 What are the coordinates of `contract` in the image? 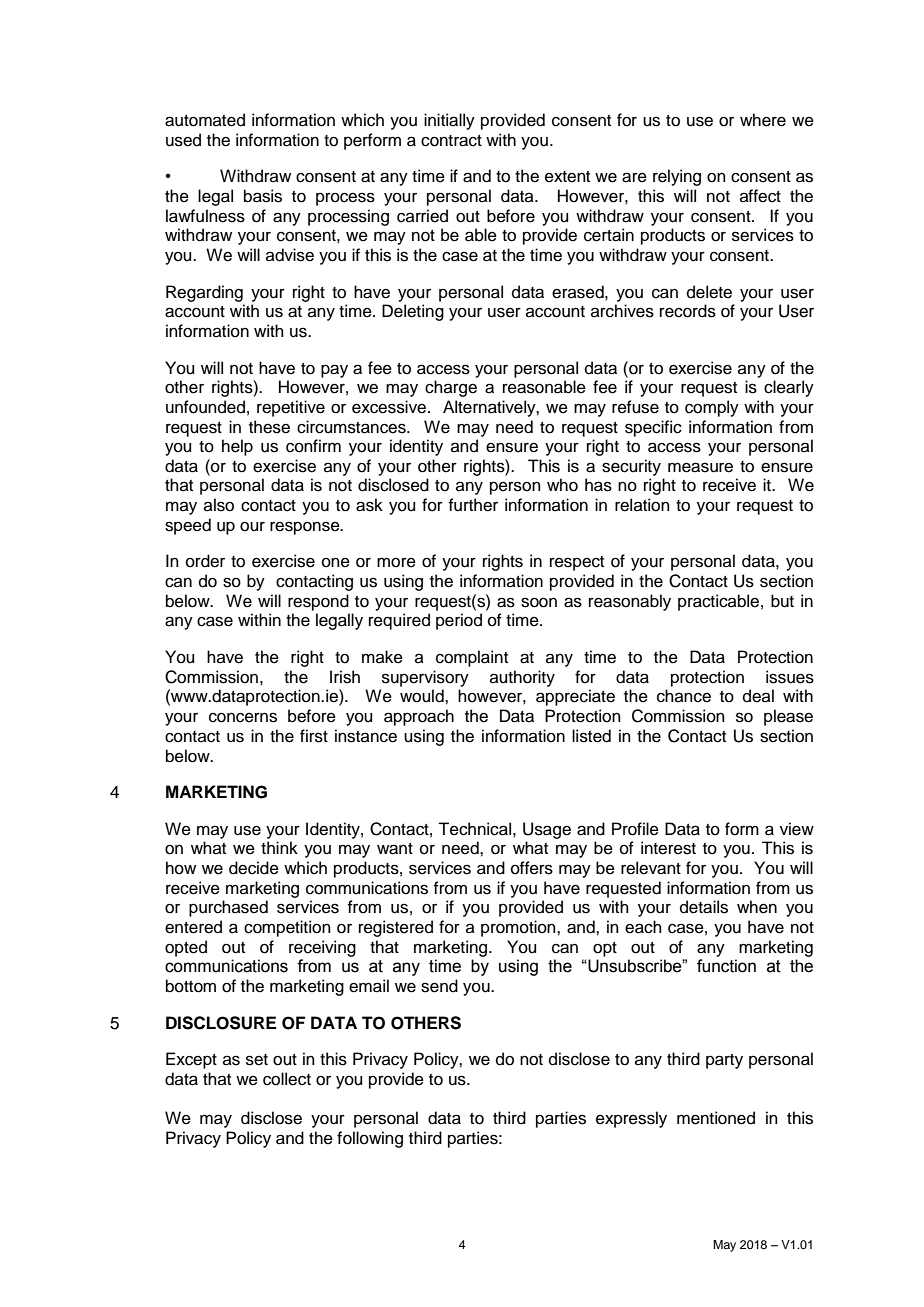 It's located at (451, 141).
